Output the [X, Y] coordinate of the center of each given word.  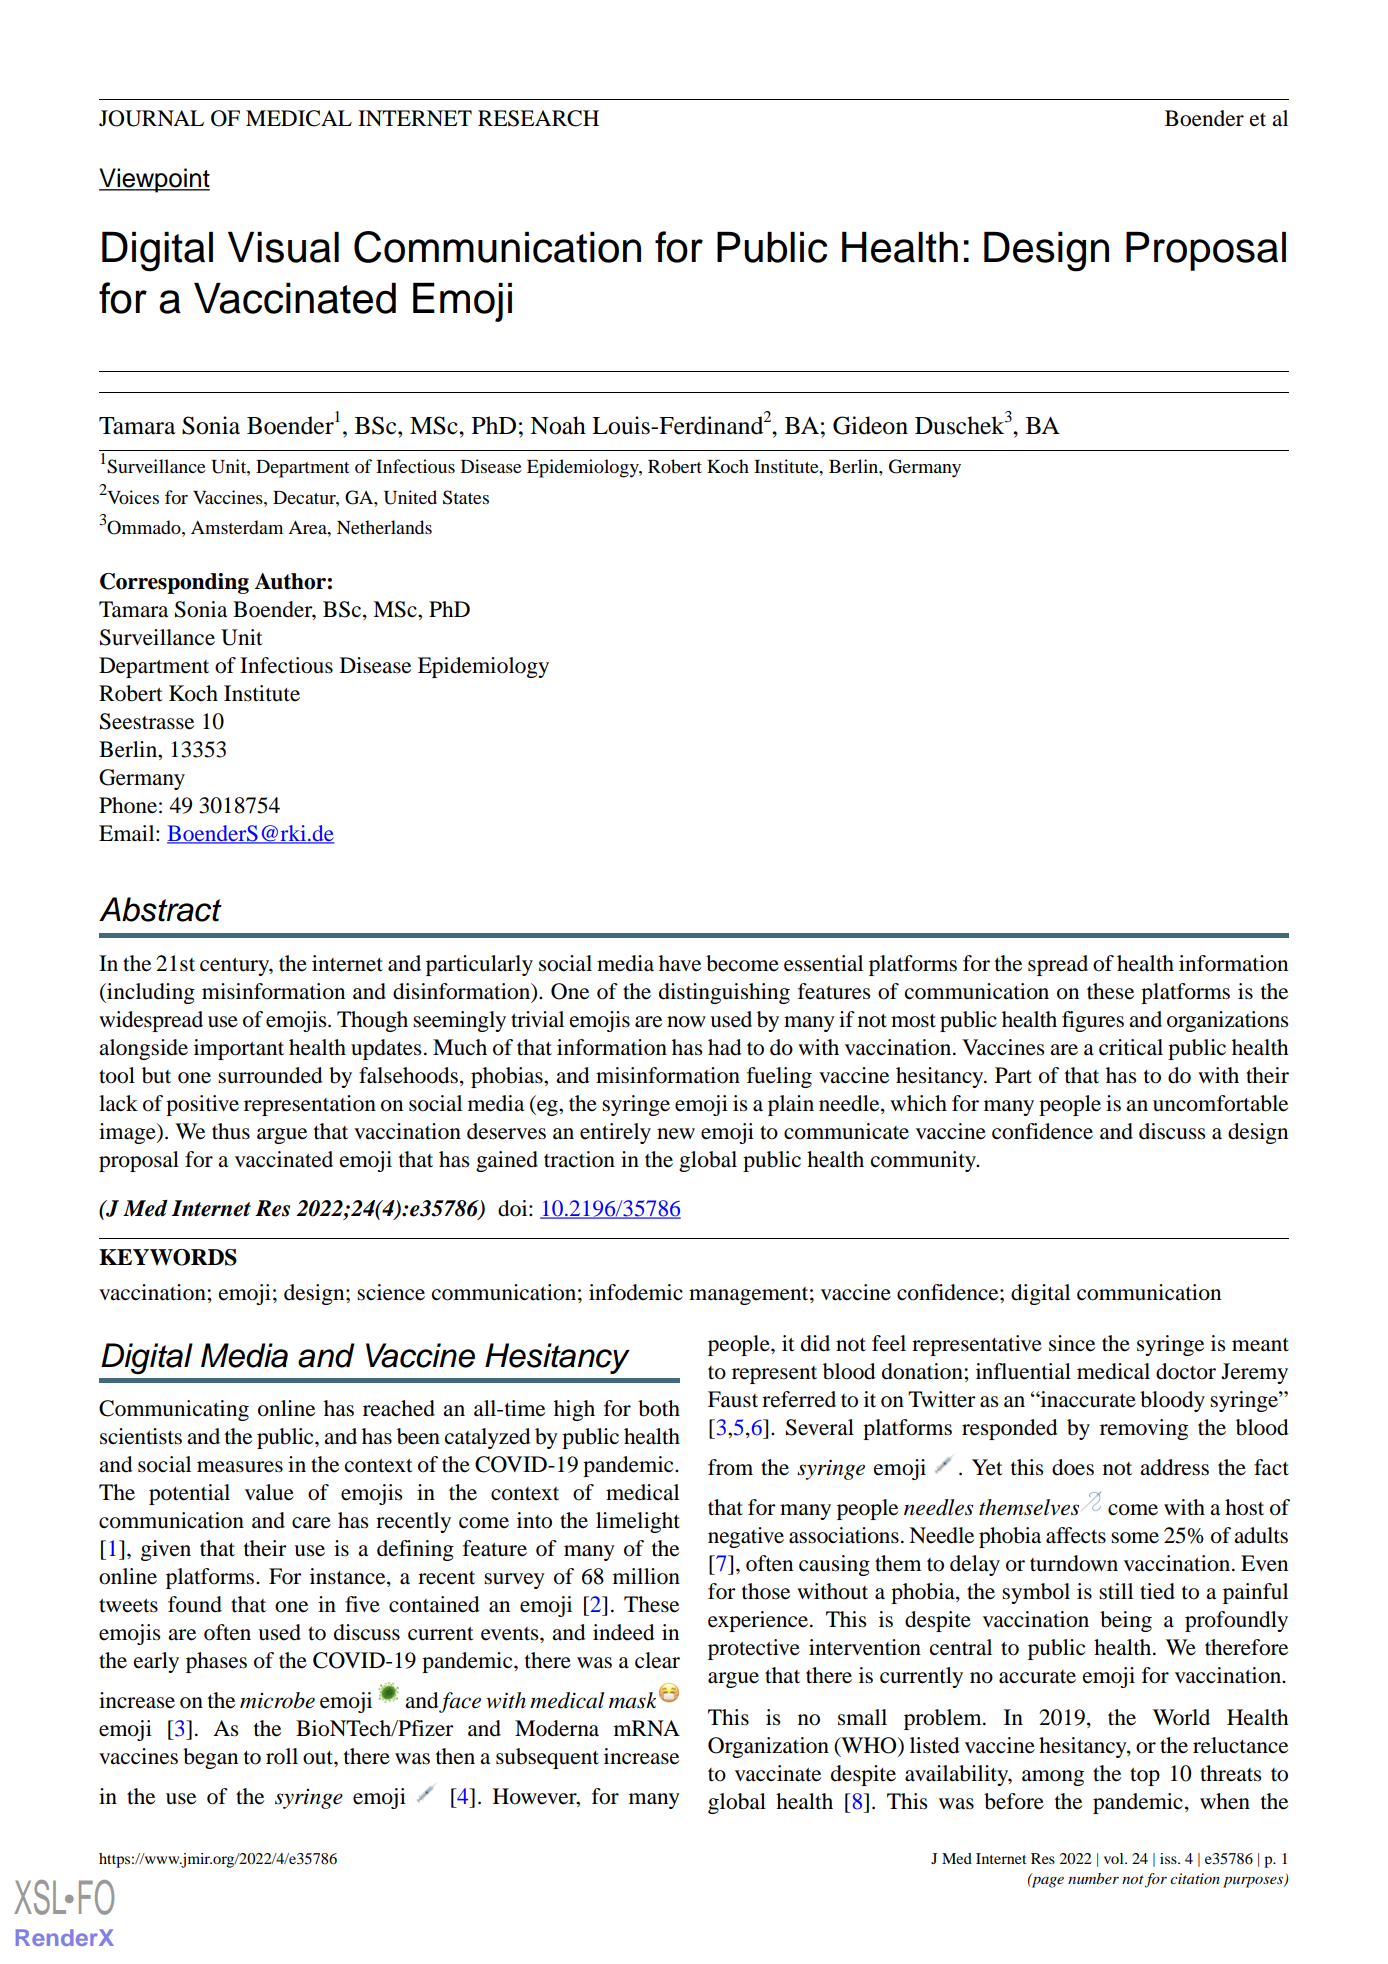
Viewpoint [154, 180]
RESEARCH [538, 118]
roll [282, 1756]
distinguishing [724, 993]
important [239, 1049]
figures [1093, 1021]
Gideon [870, 425]
